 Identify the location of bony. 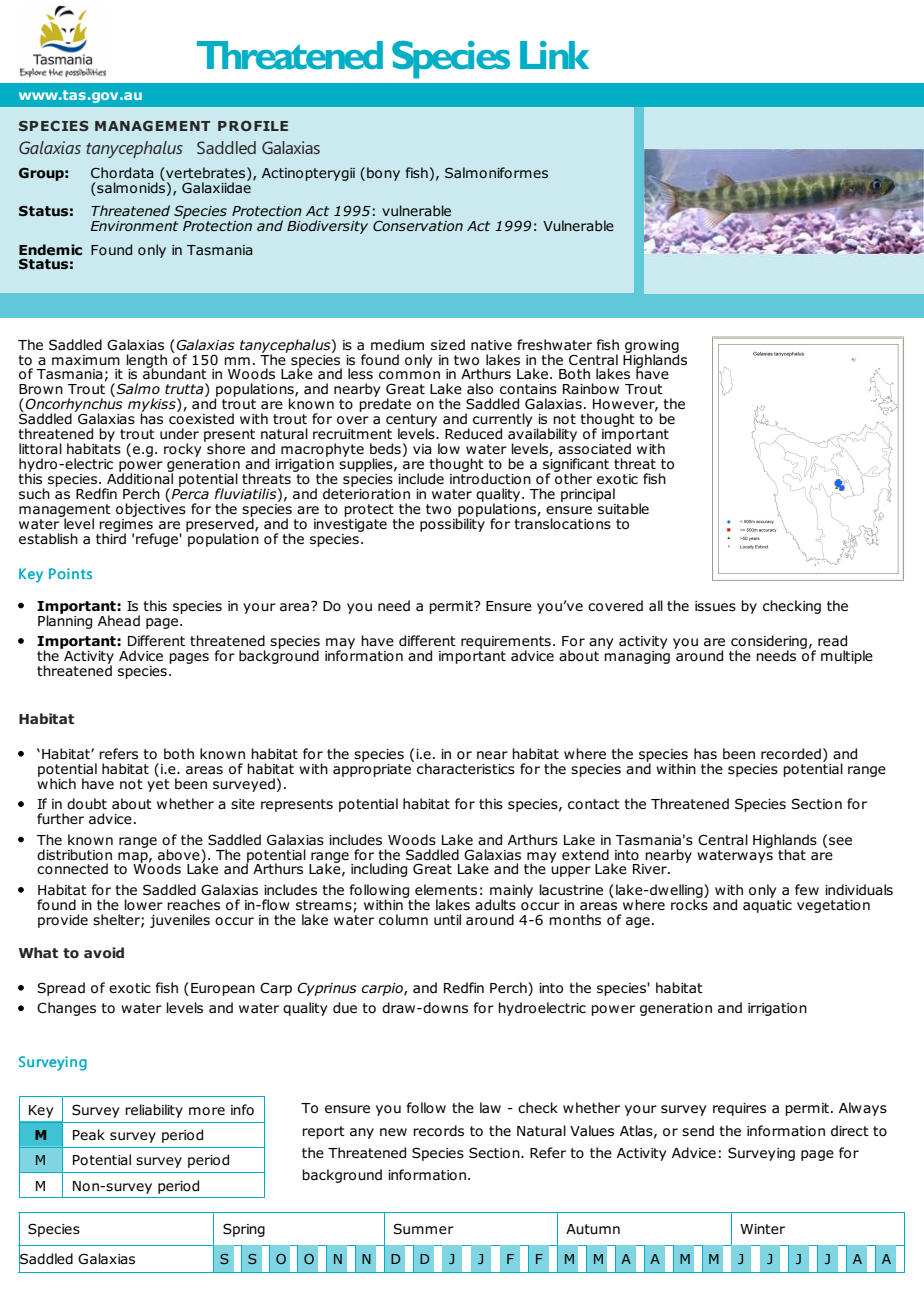
(383, 174).
